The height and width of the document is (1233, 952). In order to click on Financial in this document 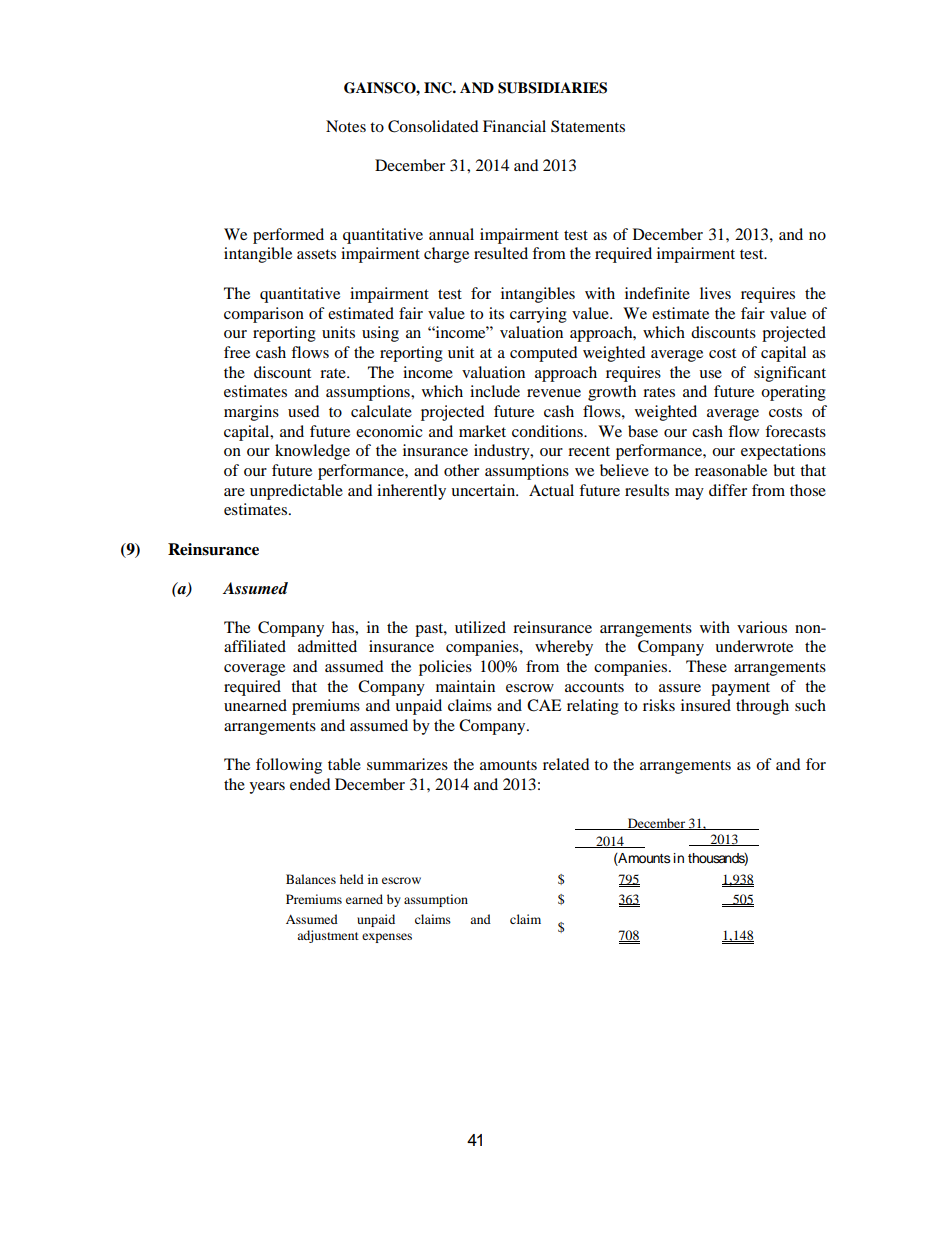, I will do `click(514, 126)`.
